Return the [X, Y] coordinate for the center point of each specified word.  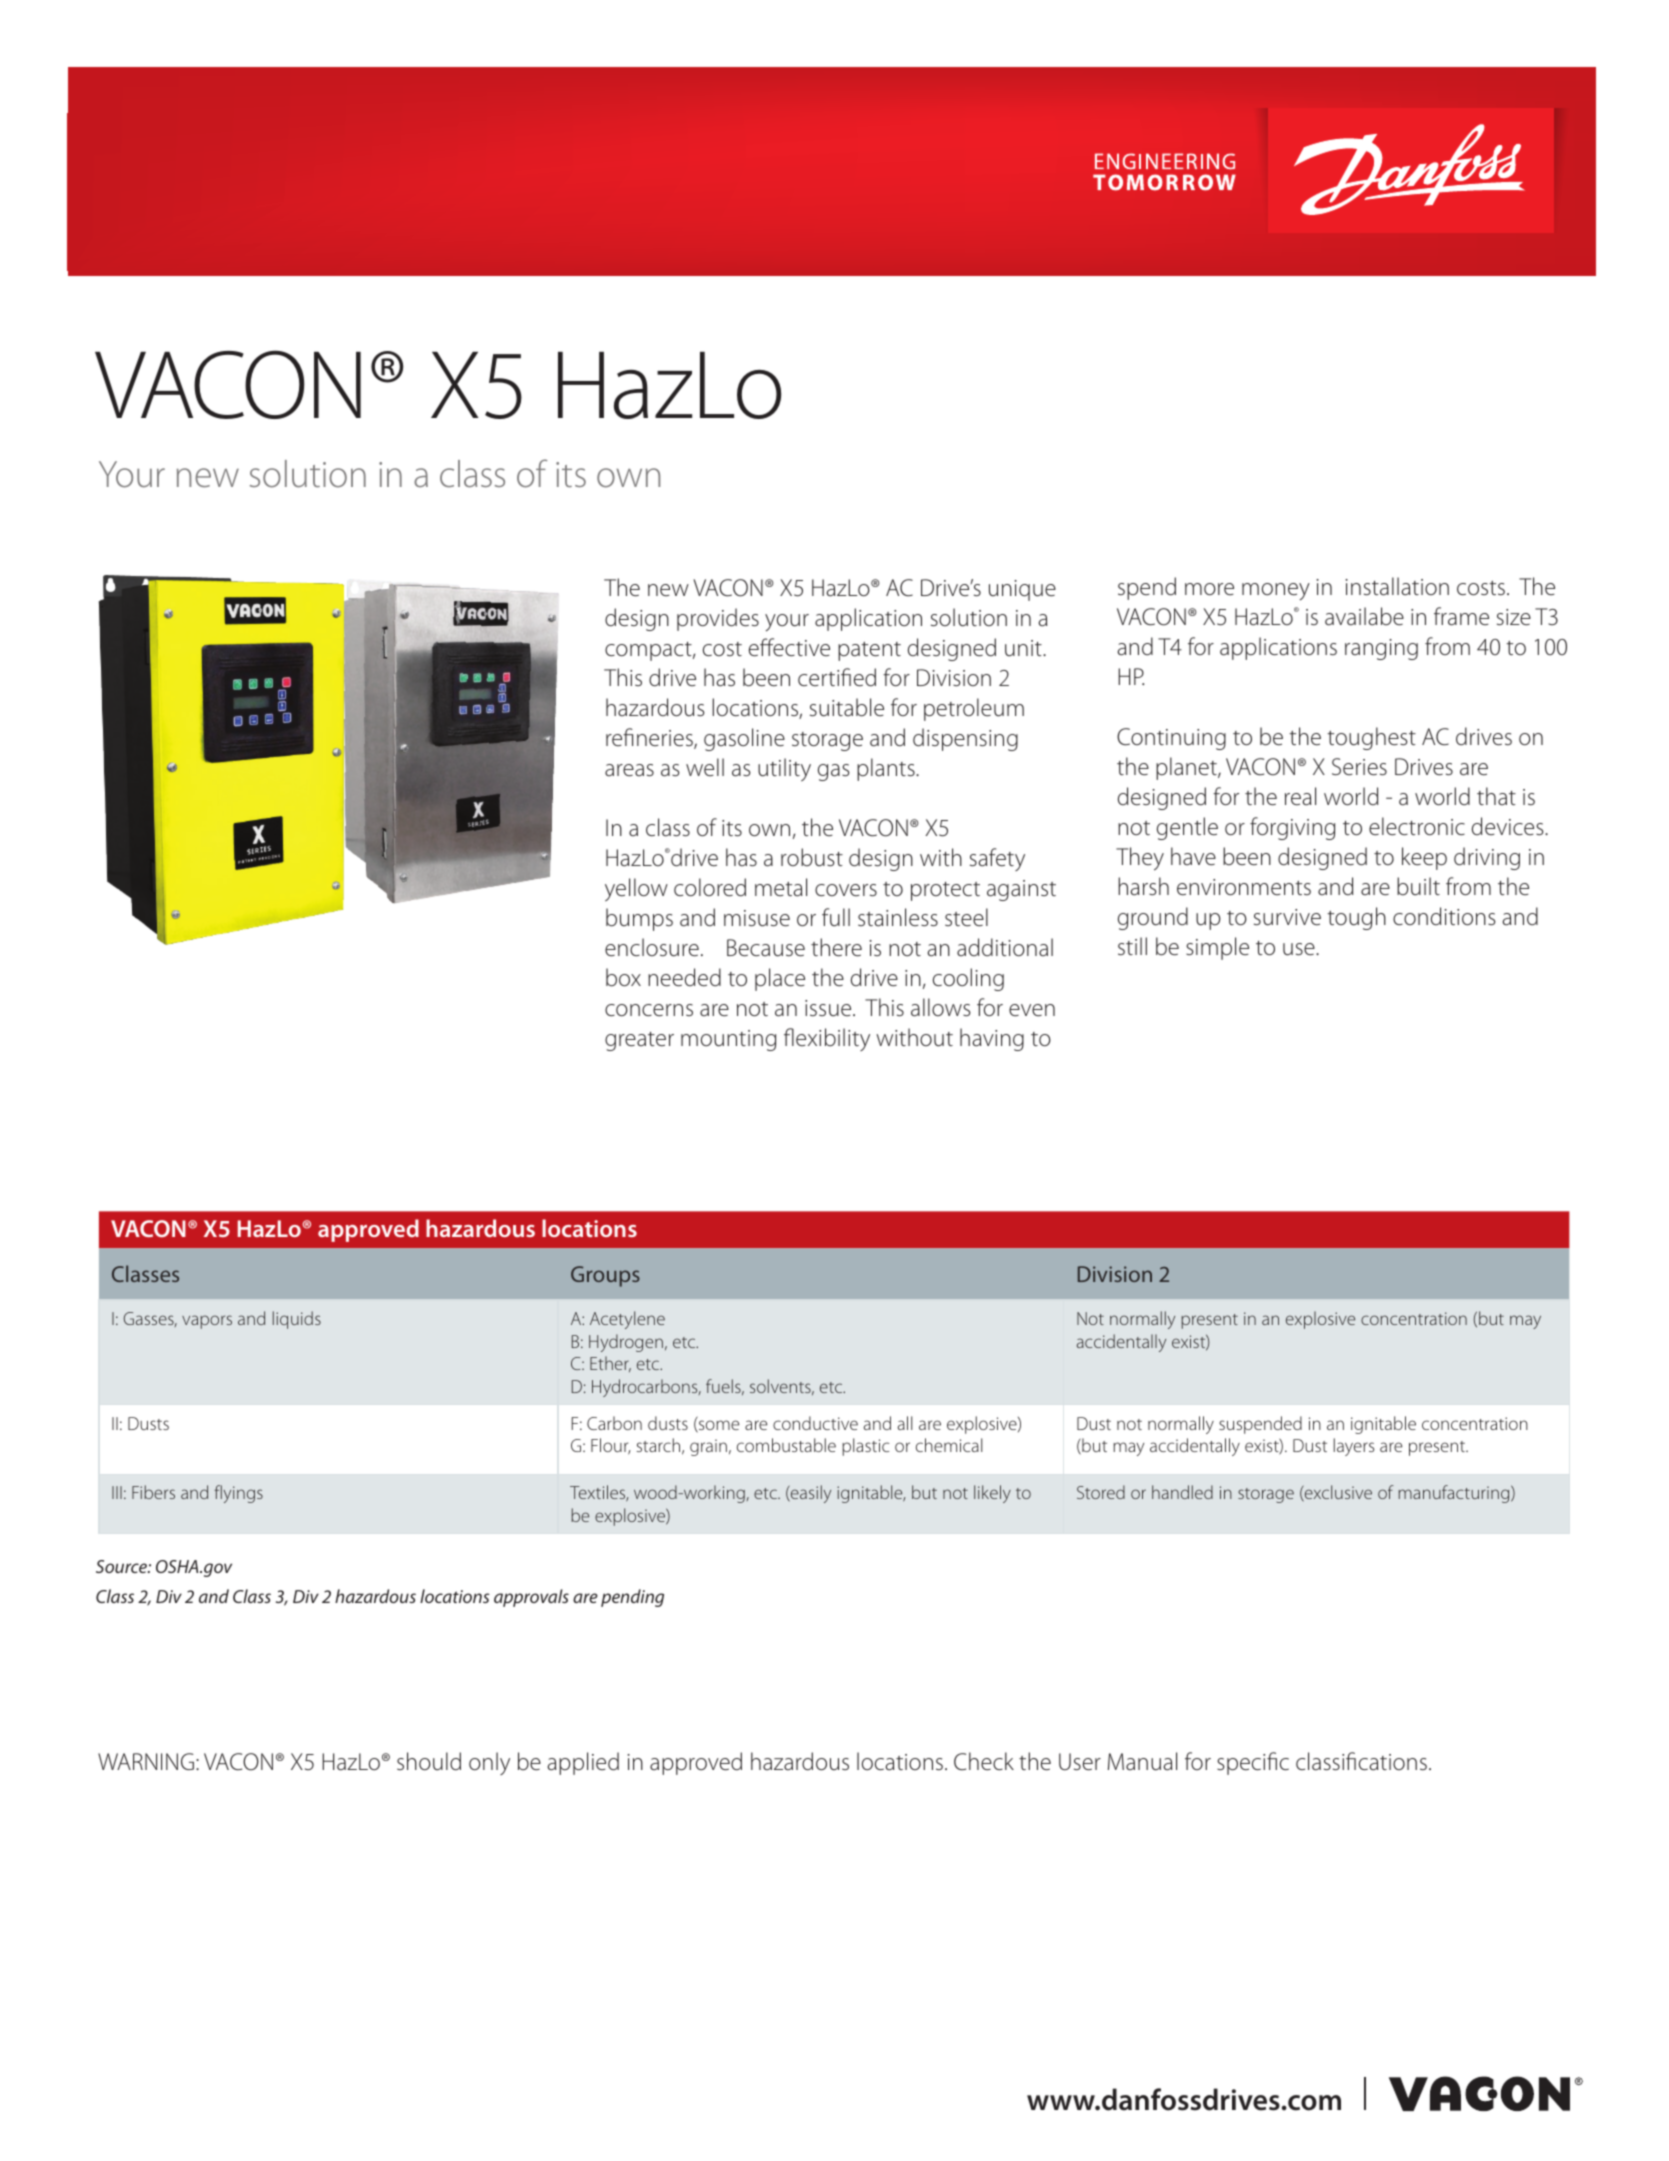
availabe [1364, 616]
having [992, 1039]
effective [789, 647]
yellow [636, 889]
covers [846, 890]
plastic [865, 1447]
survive [1287, 917]
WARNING [146, 1761]
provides [718, 619]
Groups [605, 1276]
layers [1354, 1447]
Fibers [153, 1492]
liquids [297, 1320]
